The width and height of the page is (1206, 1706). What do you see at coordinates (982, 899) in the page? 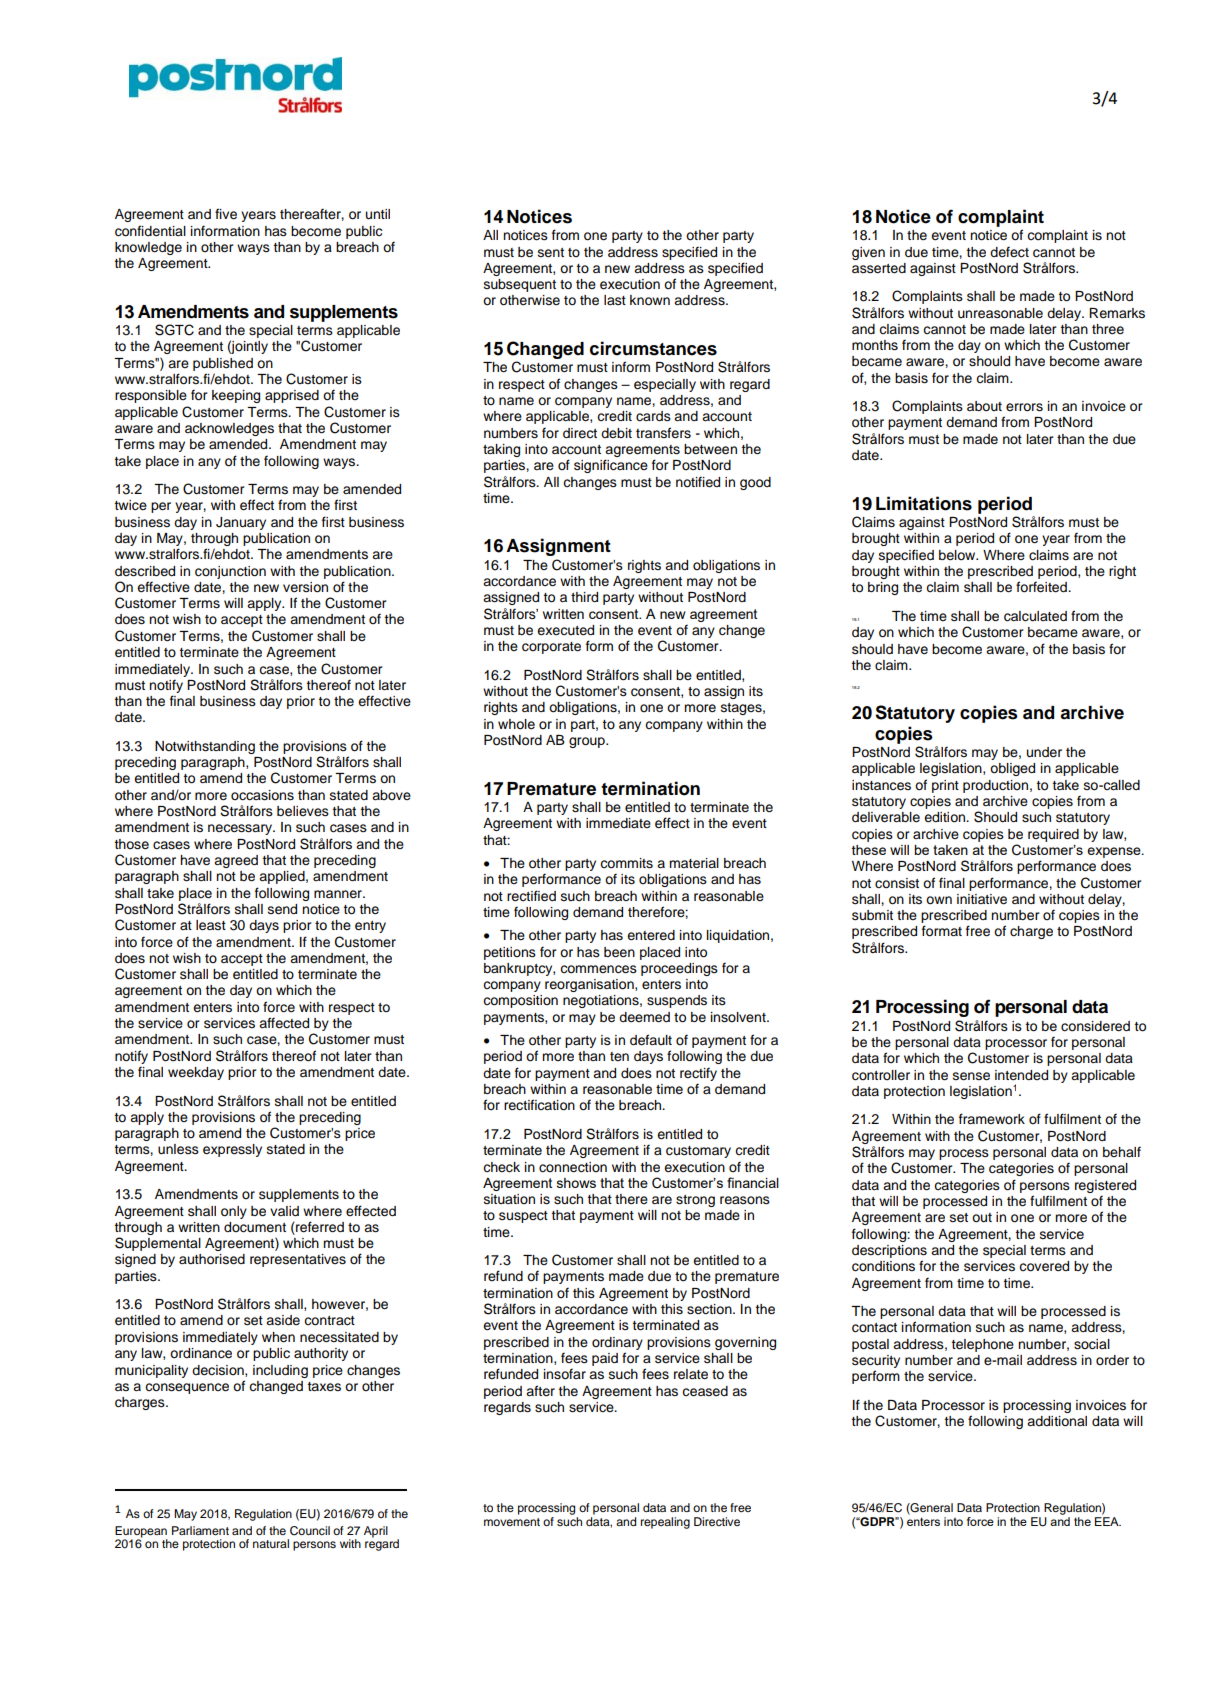
I see `initiative` at bounding box center [982, 899].
